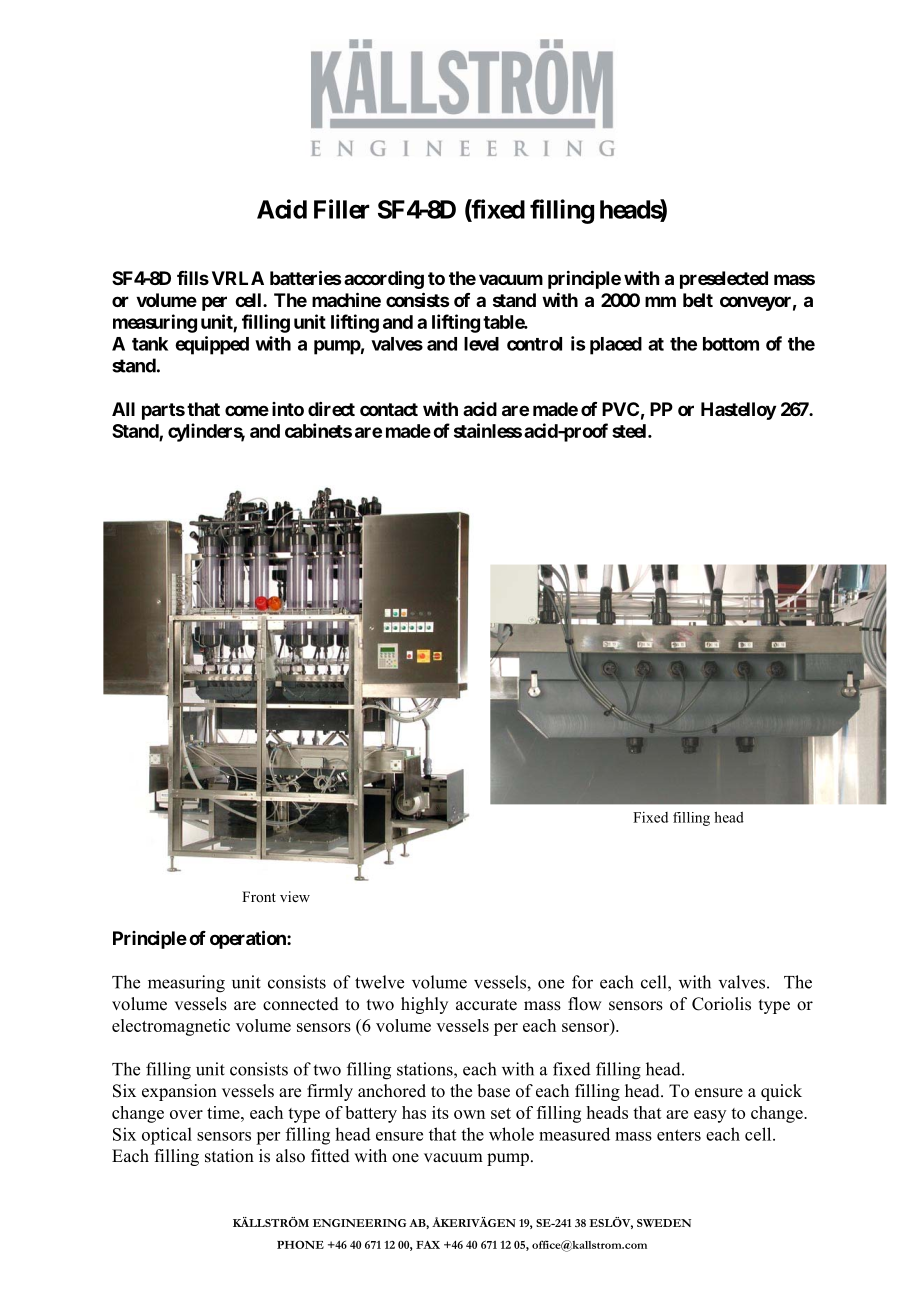 The height and width of the document is (1308, 924). I want to click on PHONE, so click(300, 1244).
